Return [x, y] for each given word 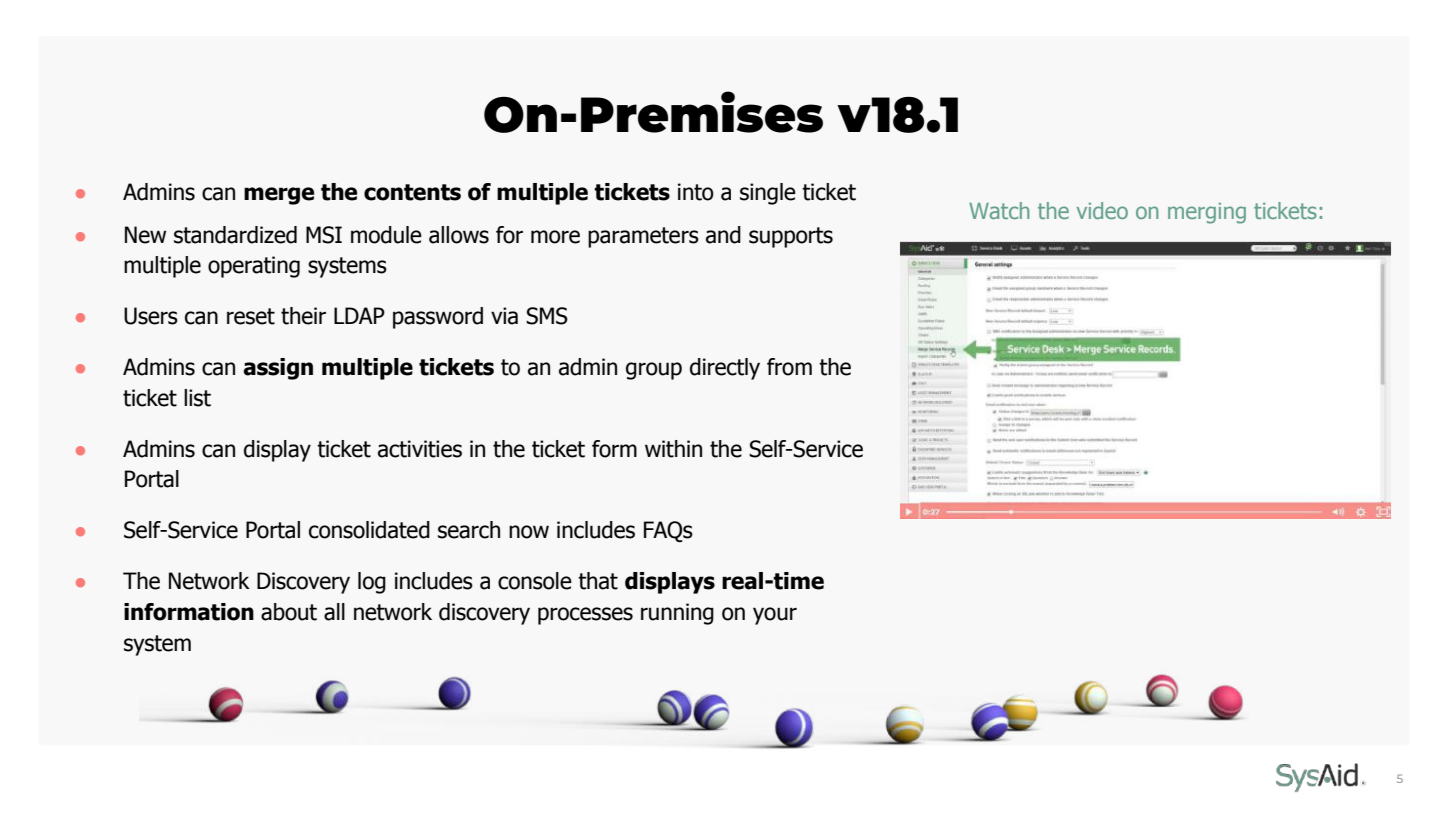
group [654, 371]
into [696, 192]
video [1102, 210]
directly [725, 369]
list [197, 398]
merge [279, 196]
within [673, 449]
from [789, 367]
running [677, 614]
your [775, 616]
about [289, 612]
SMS [547, 316]
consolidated [369, 530]
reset [251, 316]
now [529, 532]
